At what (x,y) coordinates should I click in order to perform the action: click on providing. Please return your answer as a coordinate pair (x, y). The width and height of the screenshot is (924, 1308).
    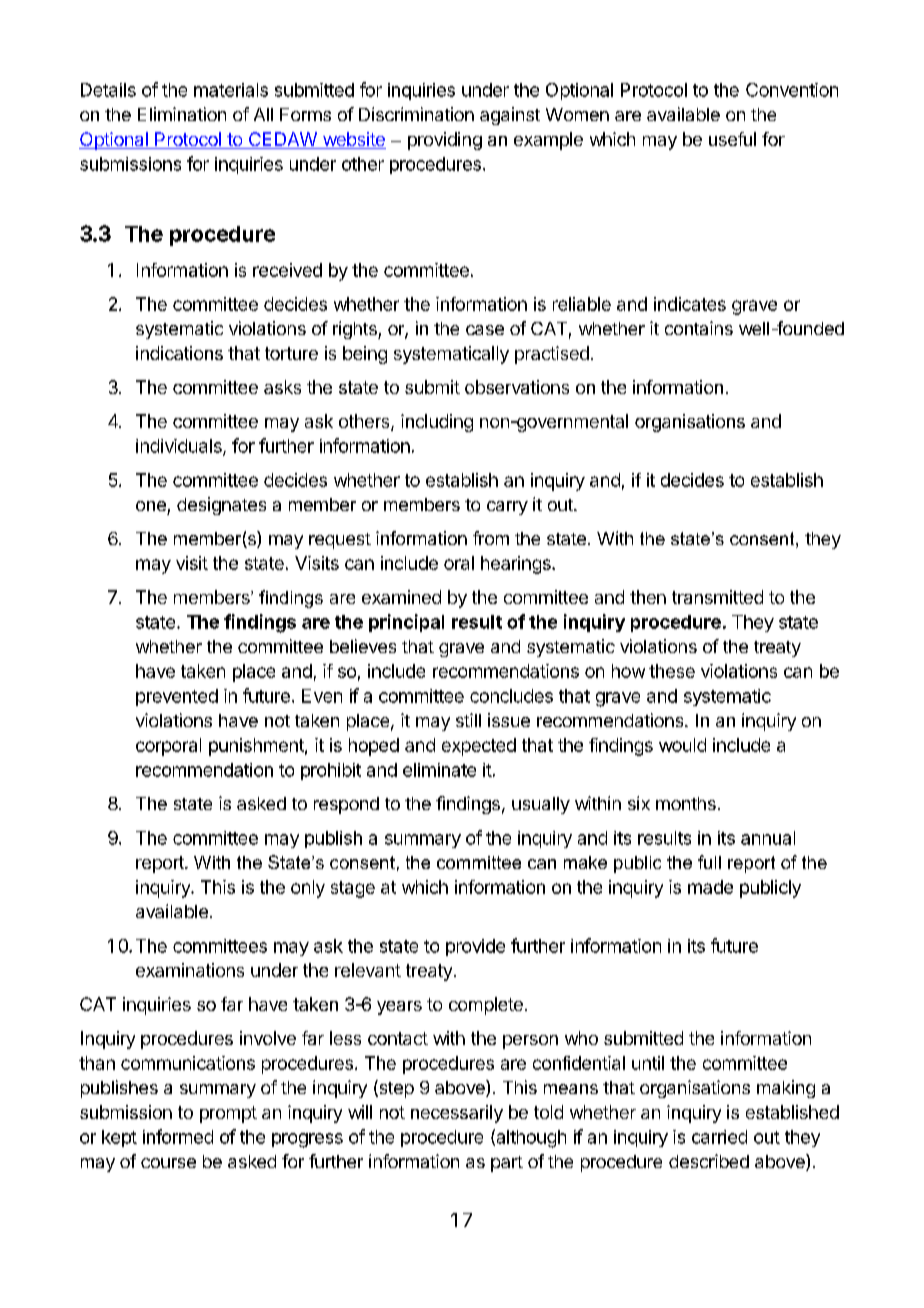
    Looking at the image, I should click on (445, 141).
